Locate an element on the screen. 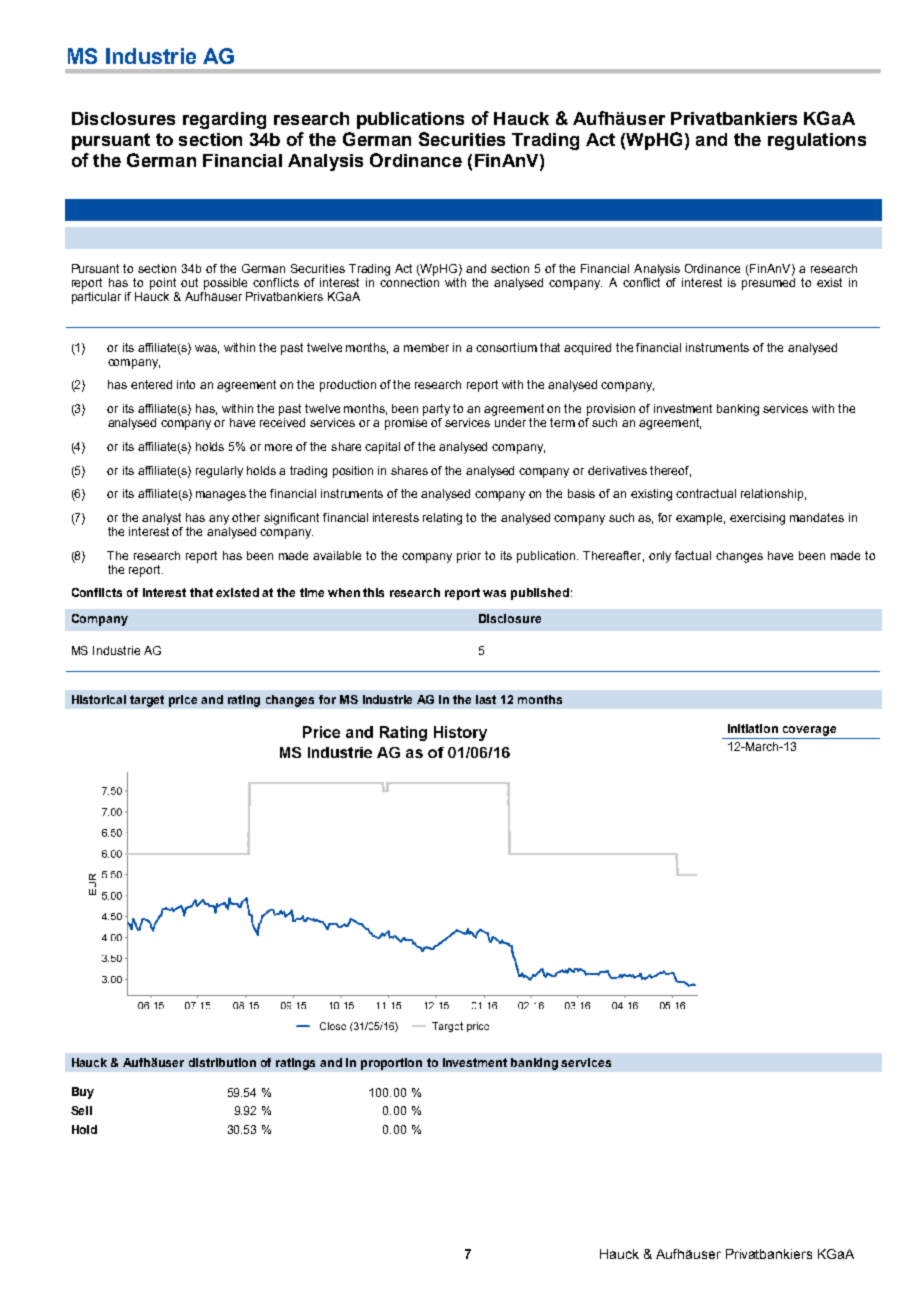 Image resolution: width=924 pixels, height=1308 pixels. regularly is located at coordinates (219, 472).
